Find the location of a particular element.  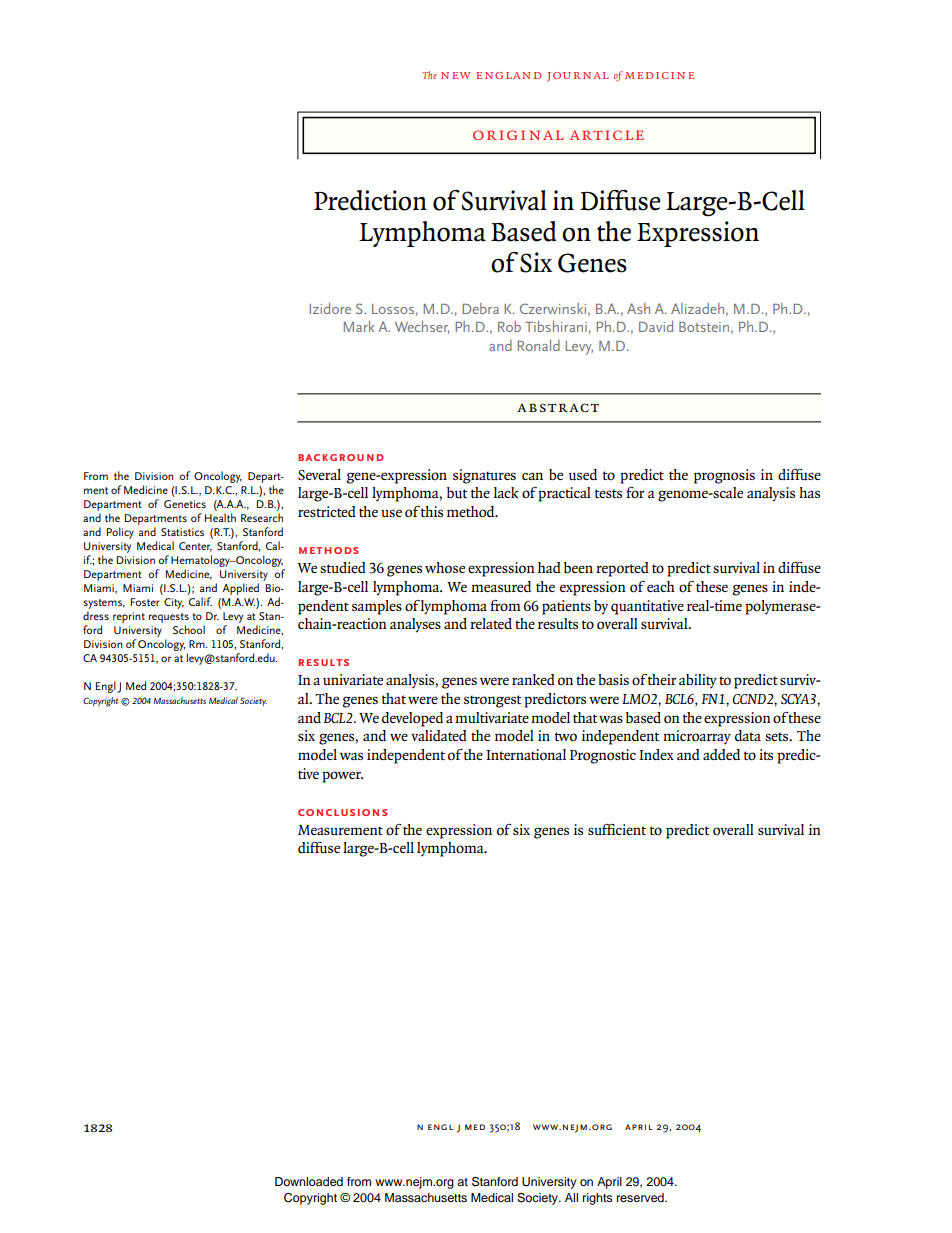

article is located at coordinates (607, 135).
